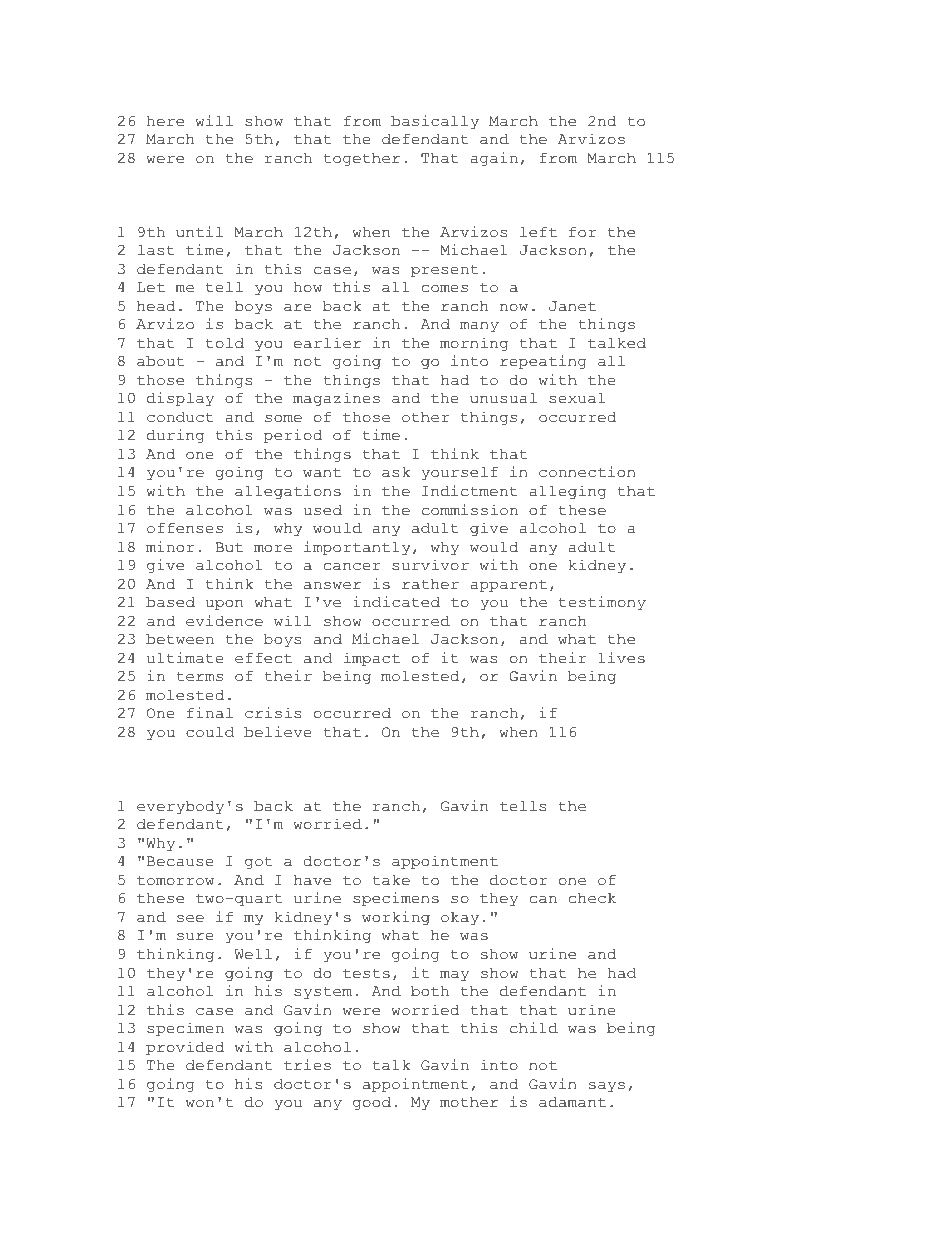  What do you see at coordinates (224, 605) in the screenshot?
I see `upon` at bounding box center [224, 605].
